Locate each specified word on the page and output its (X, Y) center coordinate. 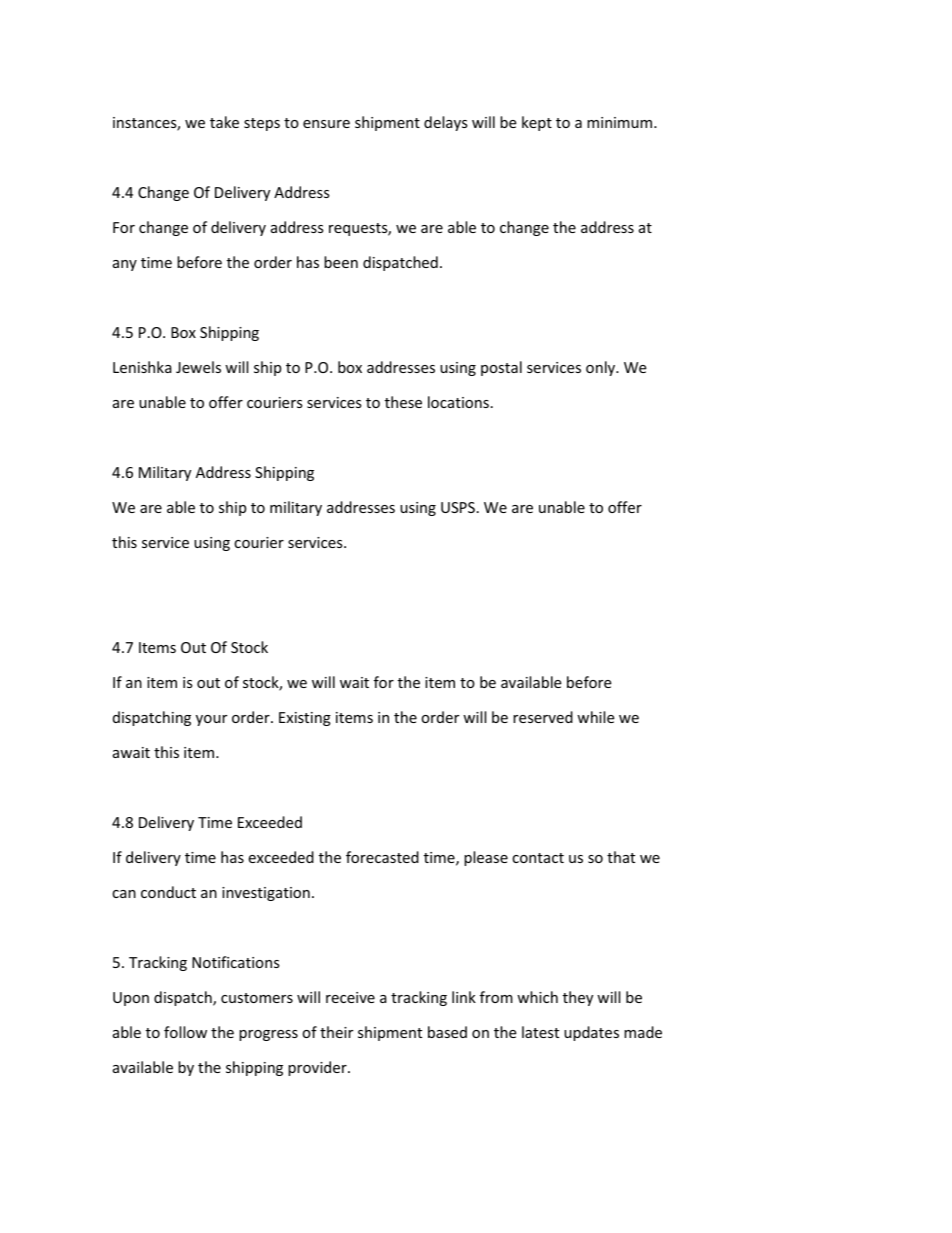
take (224, 122)
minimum (621, 122)
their (336, 1032)
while (595, 717)
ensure (326, 124)
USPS (458, 507)
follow (185, 1032)
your (211, 720)
